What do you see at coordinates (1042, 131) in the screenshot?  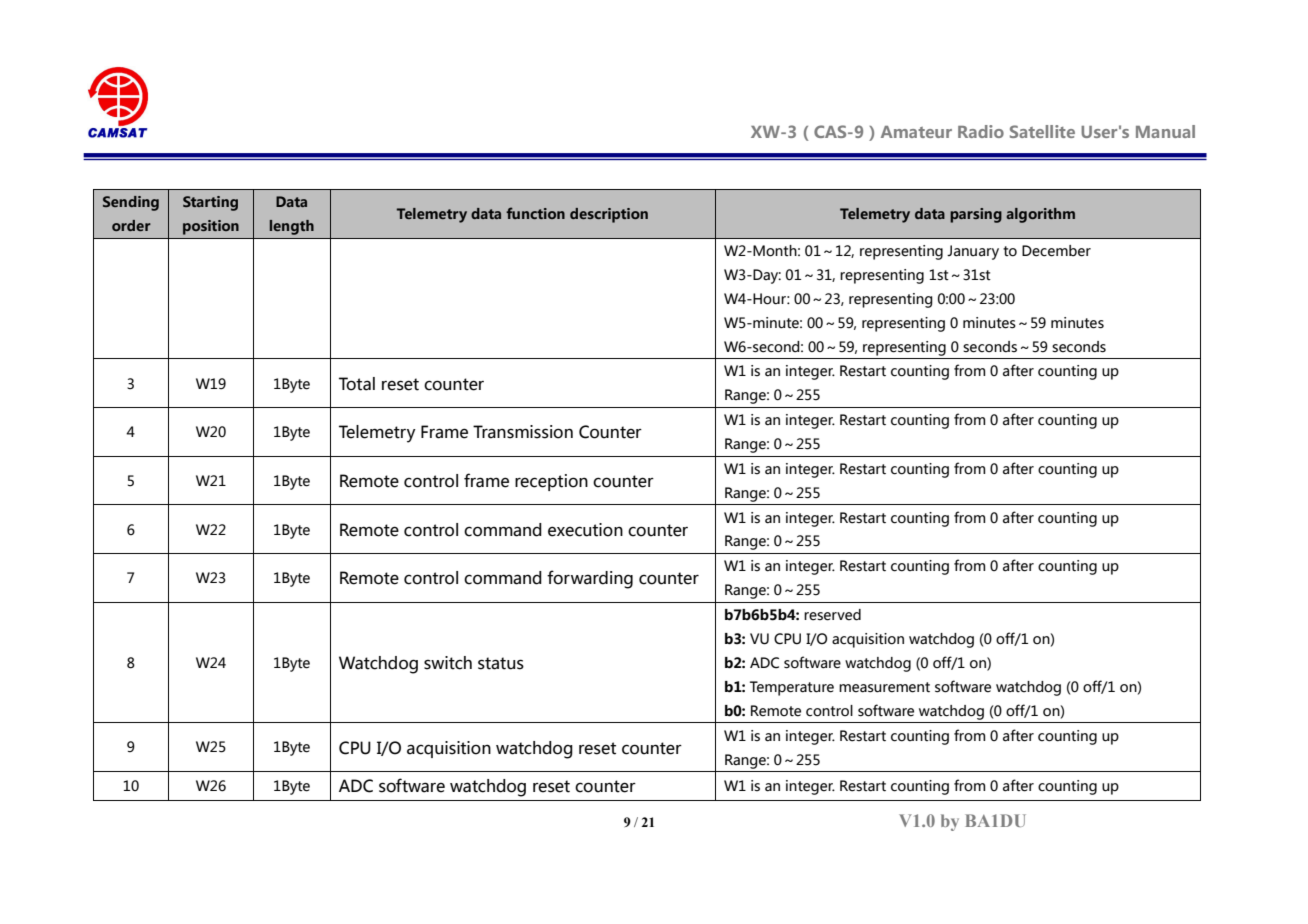 I see `Satellite` at bounding box center [1042, 131].
